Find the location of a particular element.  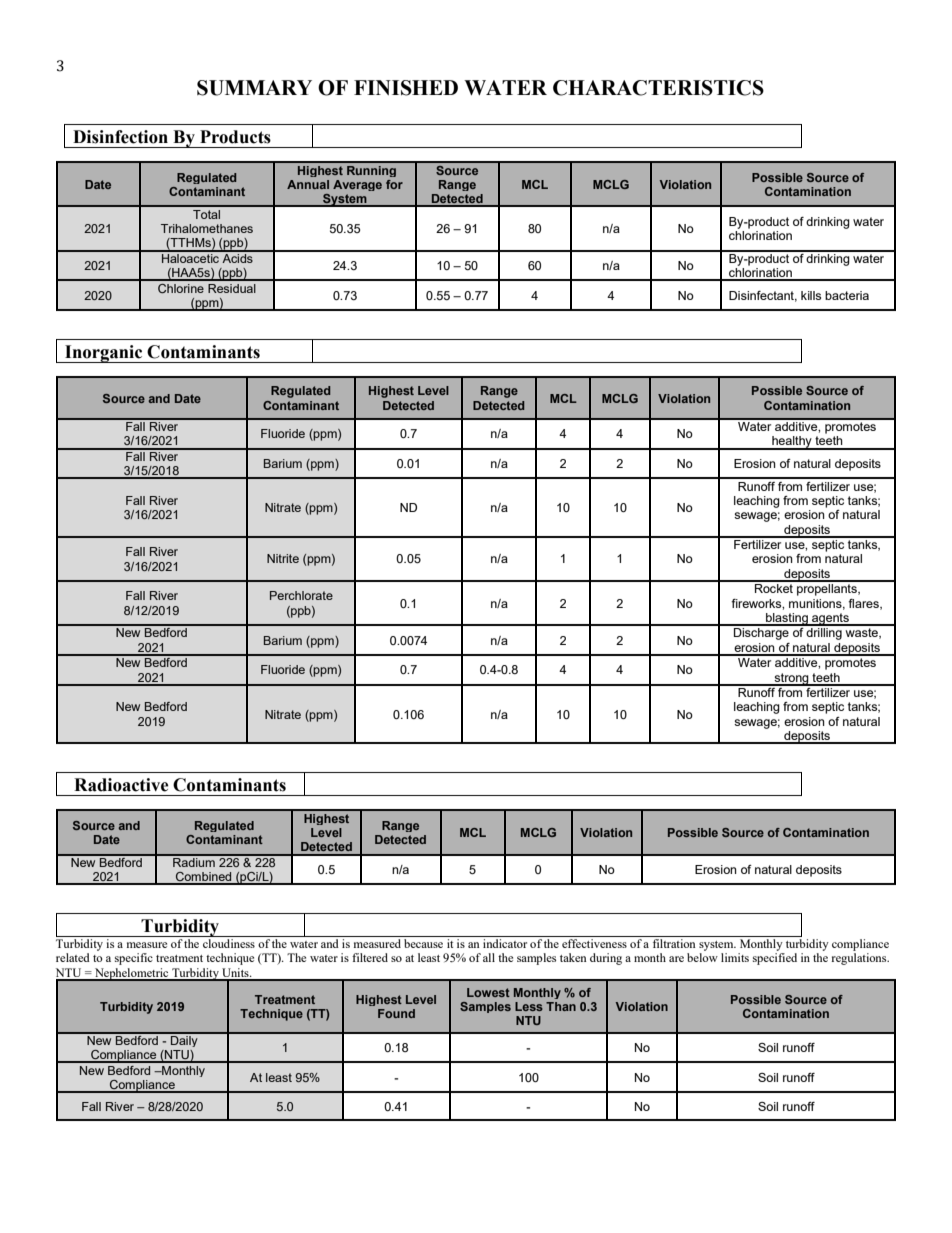

healthy is located at coordinates (792, 443).
